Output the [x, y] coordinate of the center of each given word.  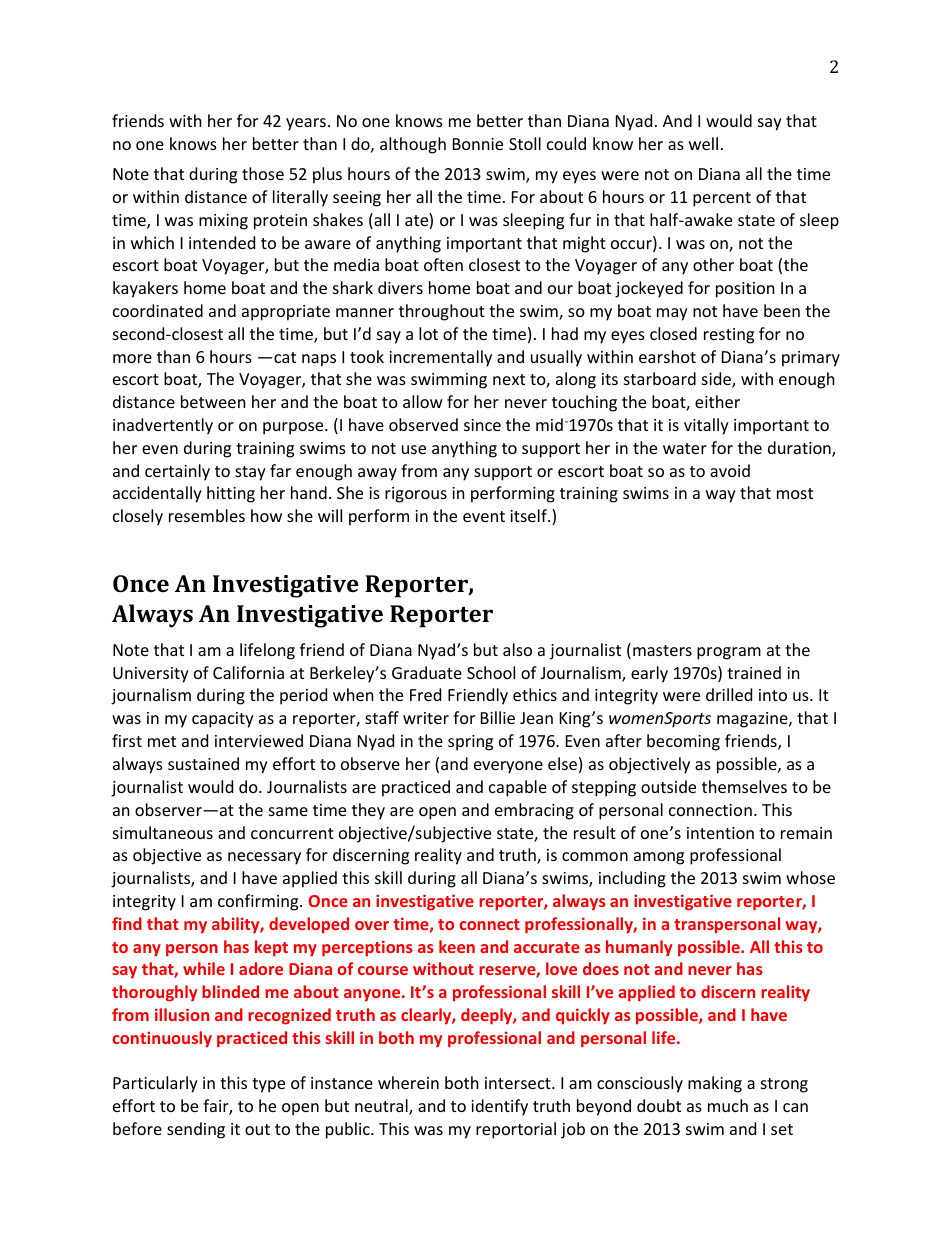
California [248, 672]
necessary [264, 858]
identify [499, 1107]
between [213, 401]
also [517, 649]
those [263, 173]
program [729, 653]
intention [720, 833]
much [728, 1105]
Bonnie [478, 144]
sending [196, 1130]
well [703, 143]
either [717, 401]
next [509, 379]
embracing [534, 811]
